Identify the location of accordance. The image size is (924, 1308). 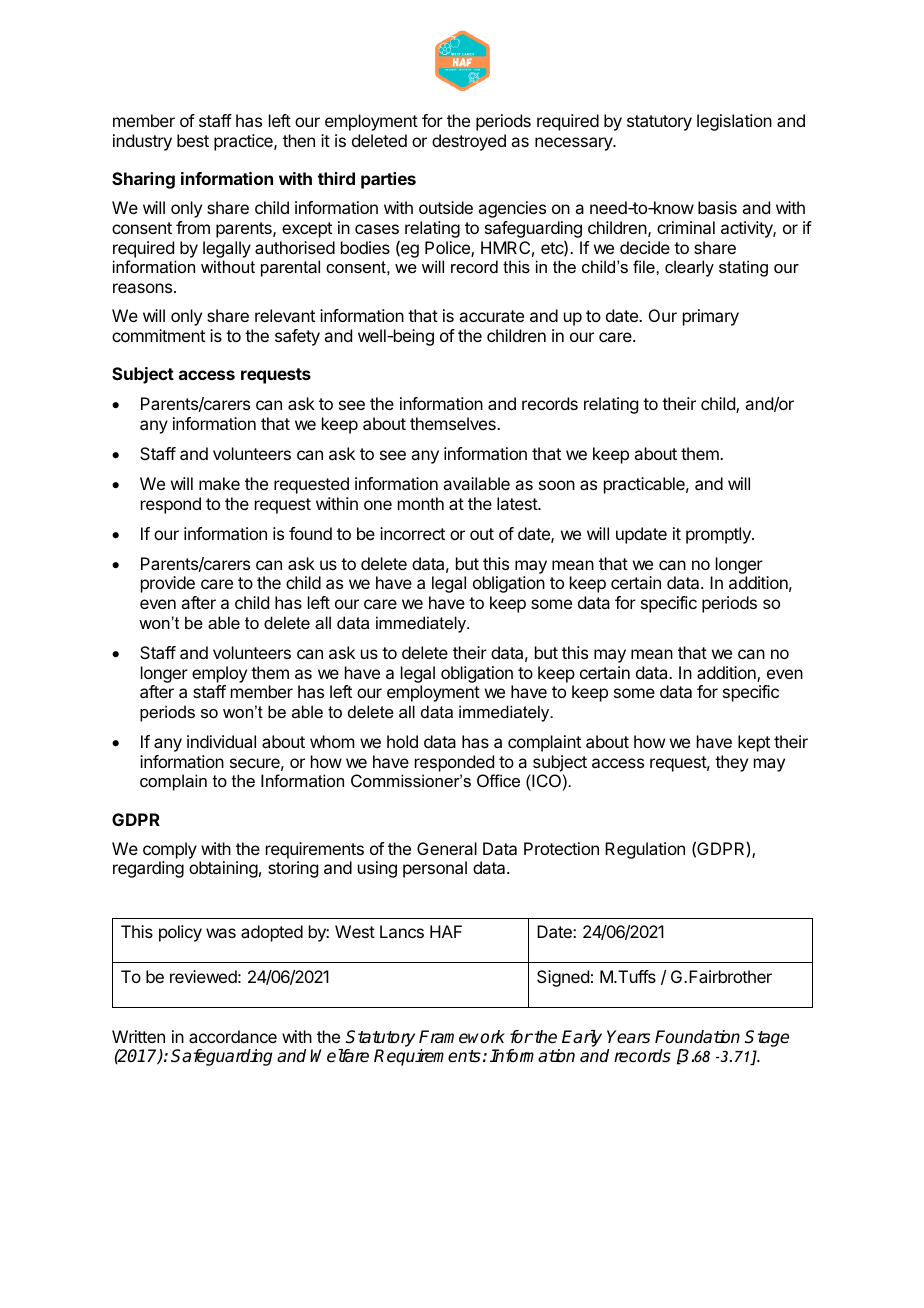
(233, 1036).
